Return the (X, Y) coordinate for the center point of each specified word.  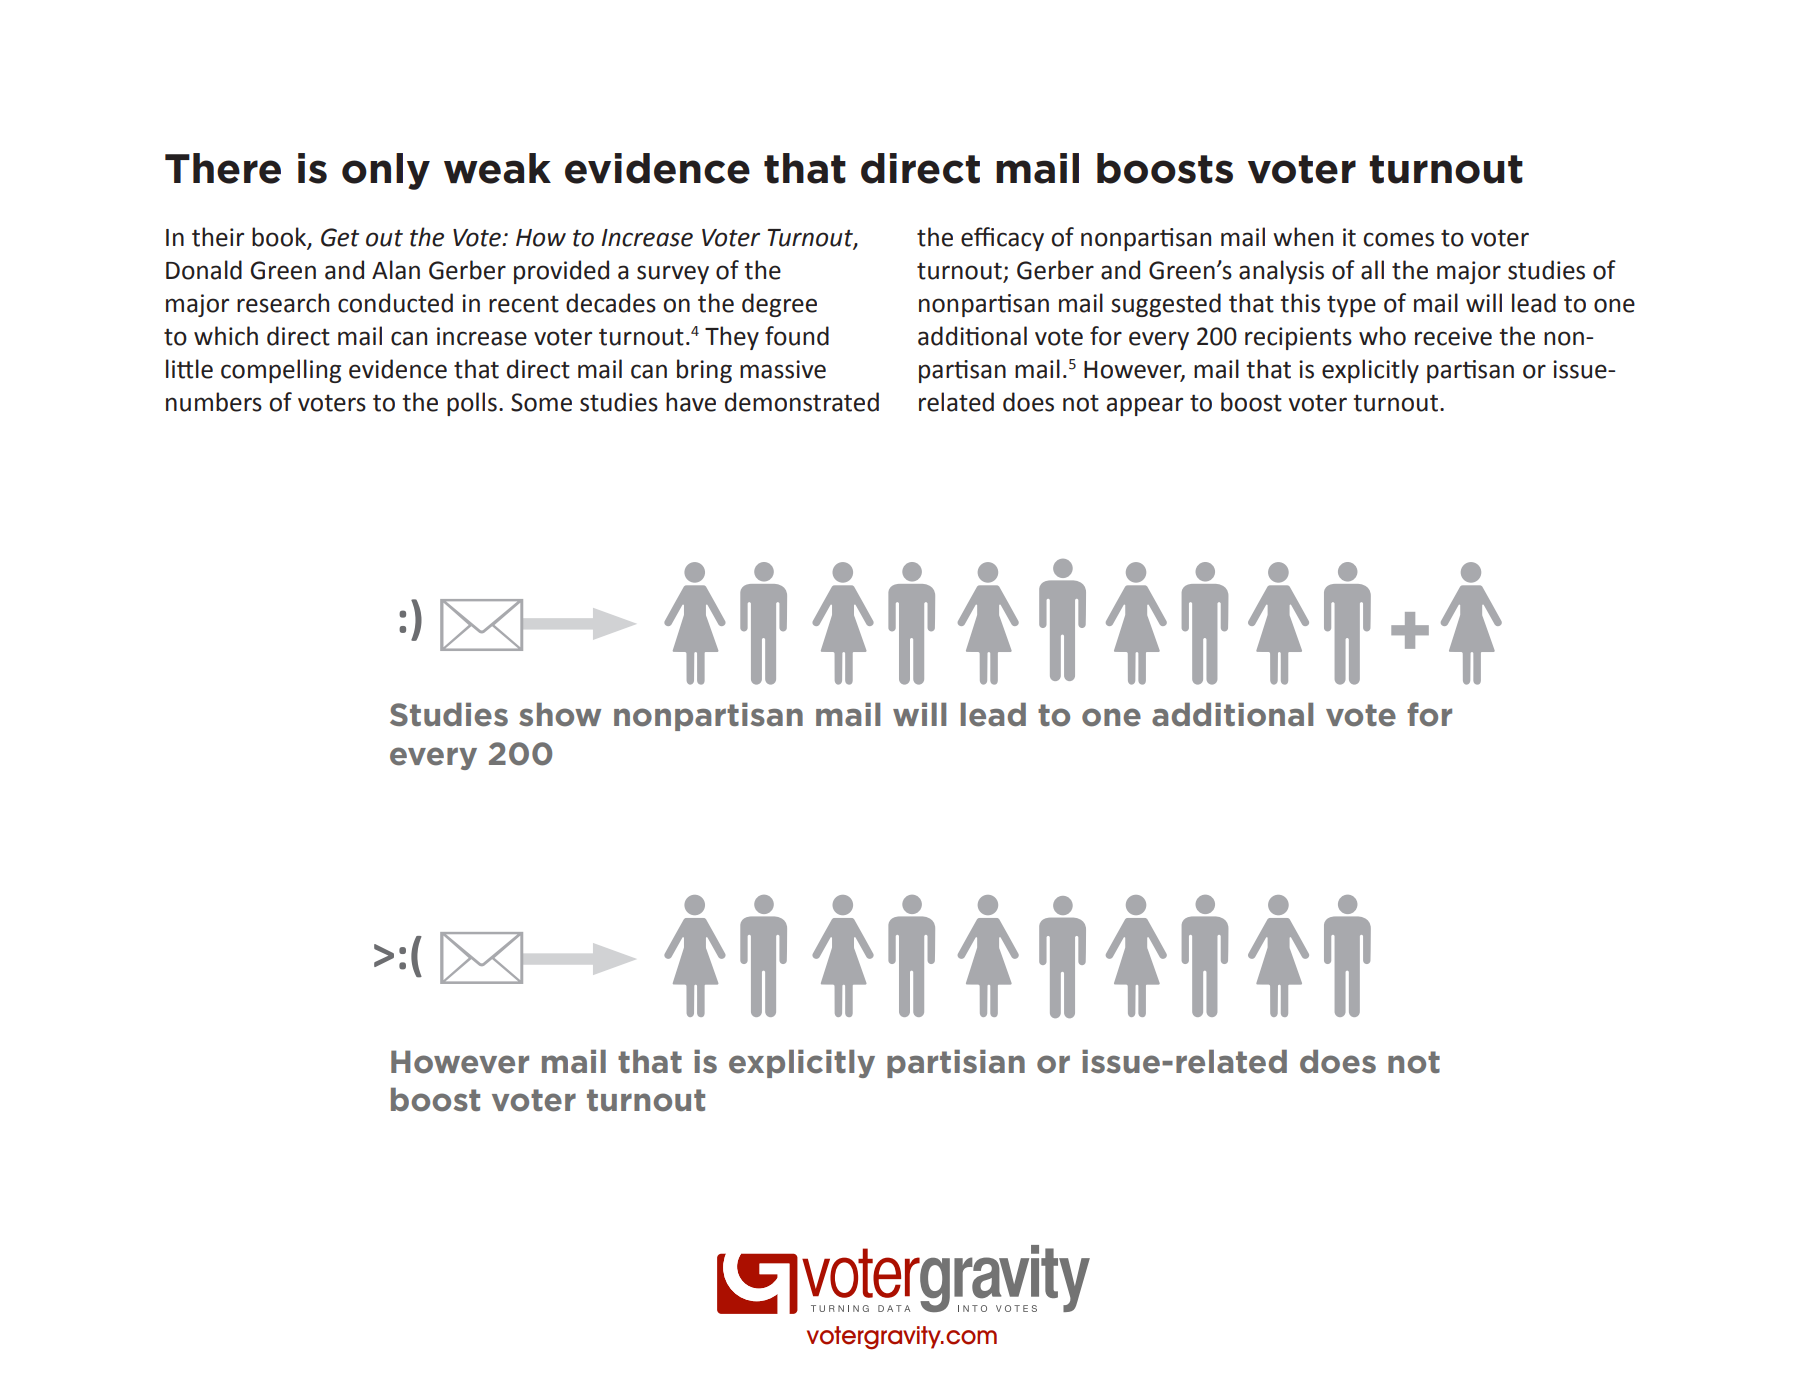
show (560, 714)
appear (1145, 406)
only (386, 171)
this (1300, 303)
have (691, 402)
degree (779, 305)
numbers (214, 402)
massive (783, 369)
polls (472, 404)
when (1303, 237)
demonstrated (802, 402)
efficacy (1002, 239)
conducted (395, 303)
